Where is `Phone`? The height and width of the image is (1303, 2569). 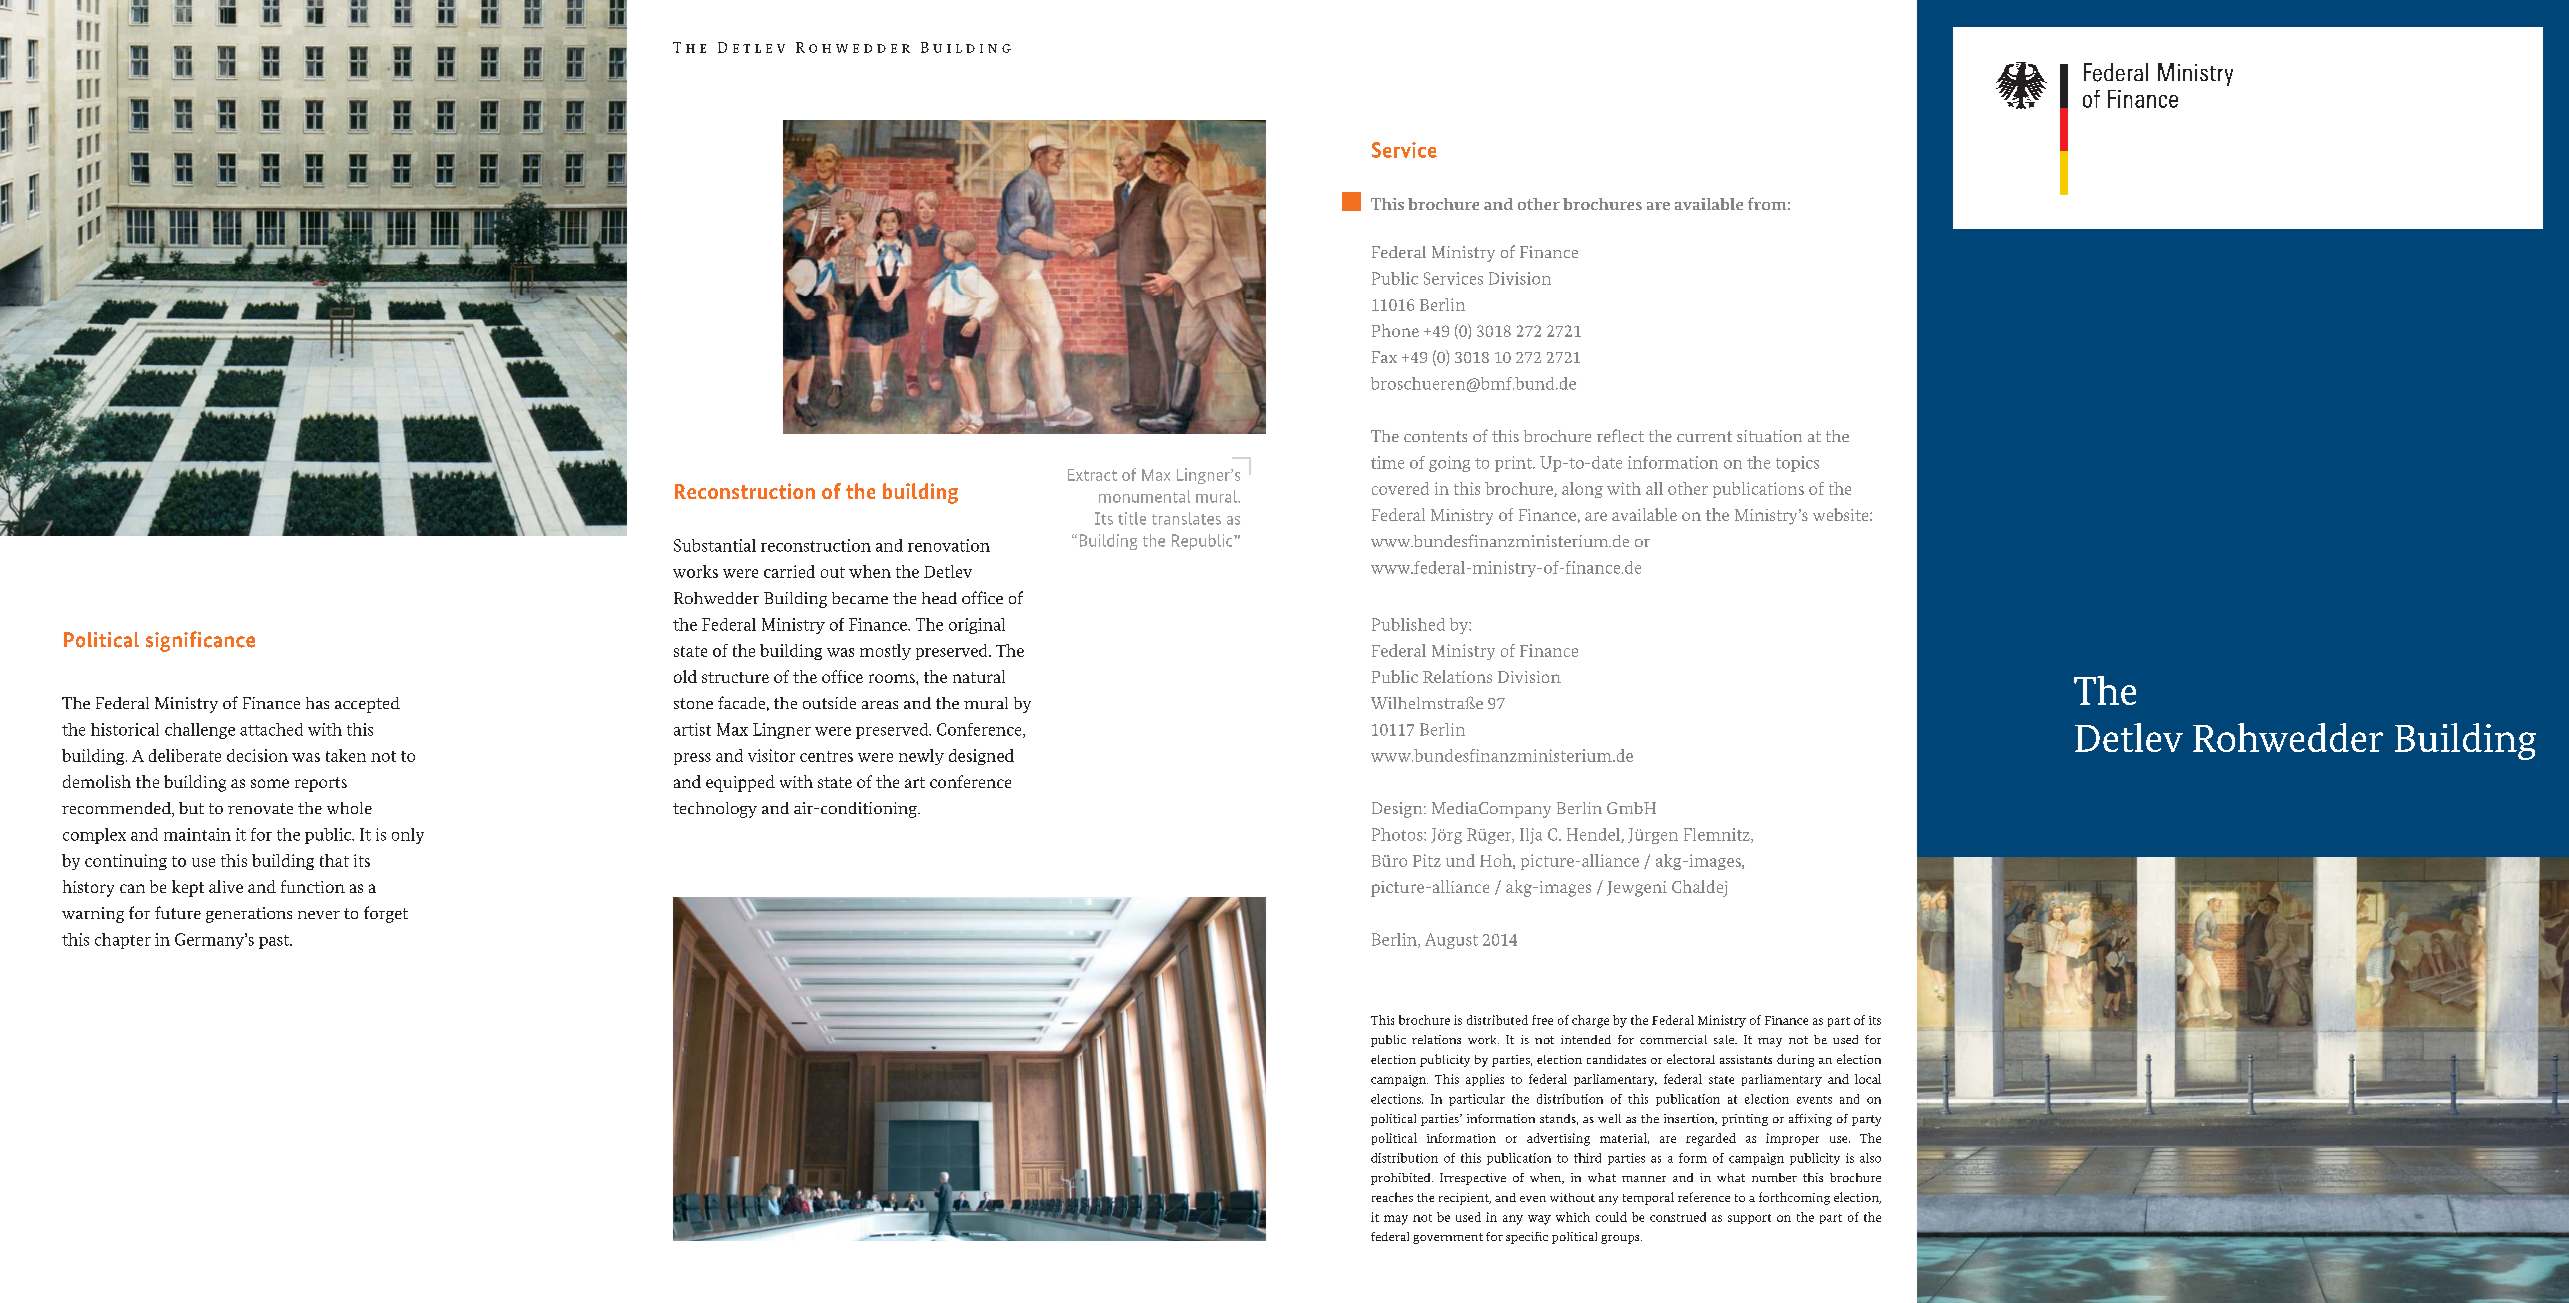 Phone is located at coordinates (1395, 330).
